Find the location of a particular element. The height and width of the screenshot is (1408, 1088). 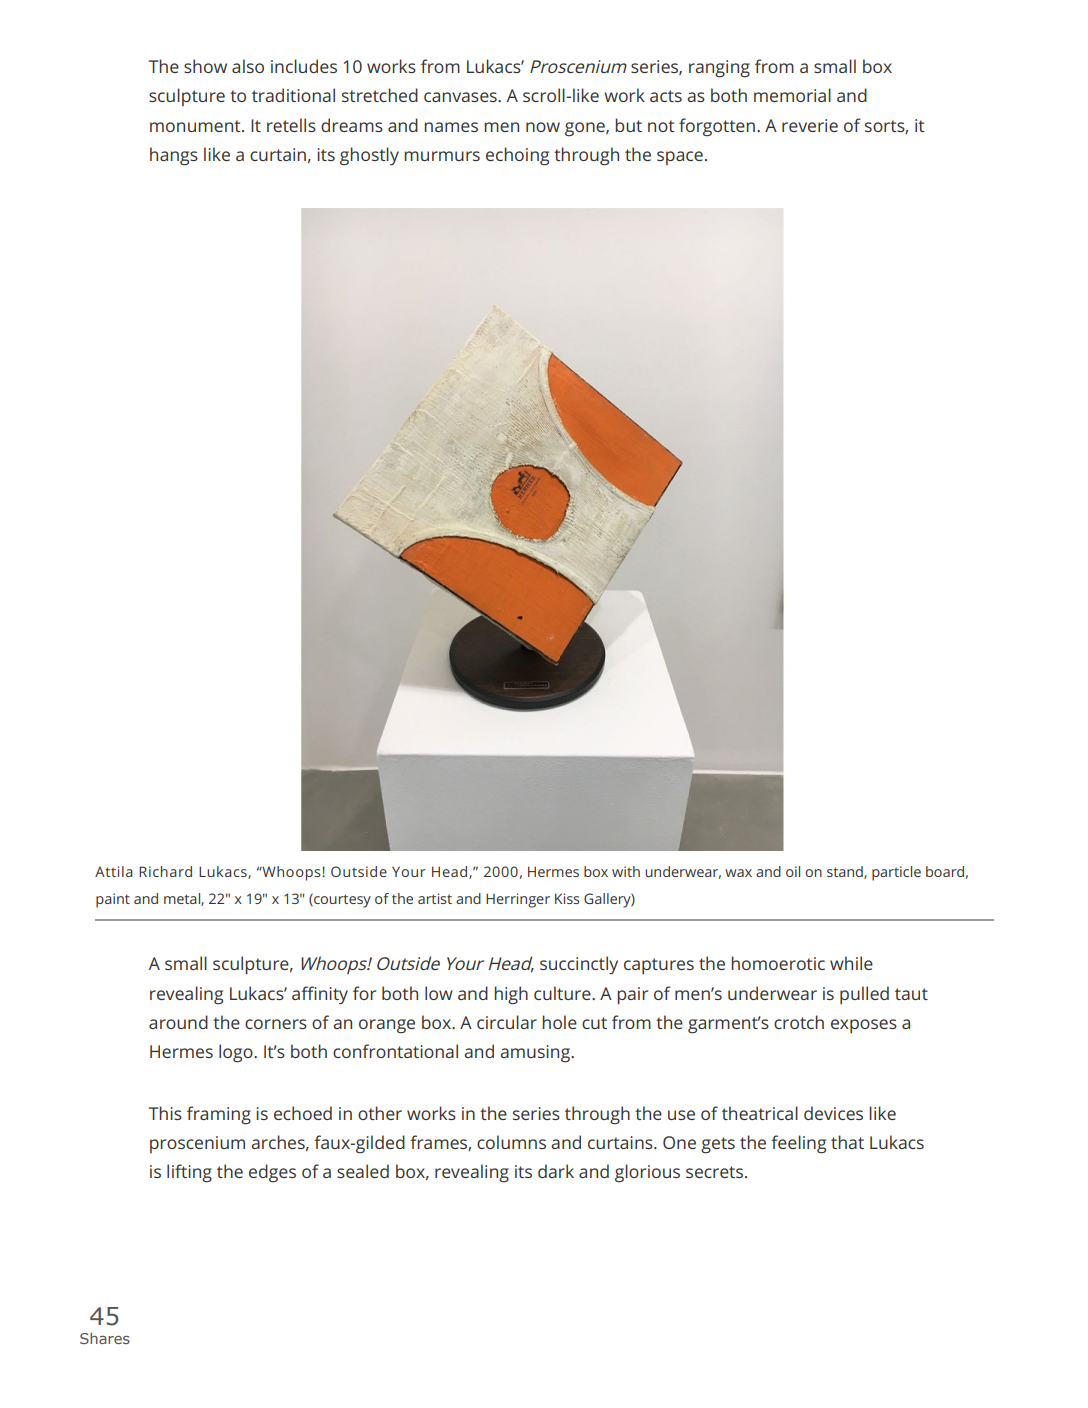

now is located at coordinates (543, 127).
